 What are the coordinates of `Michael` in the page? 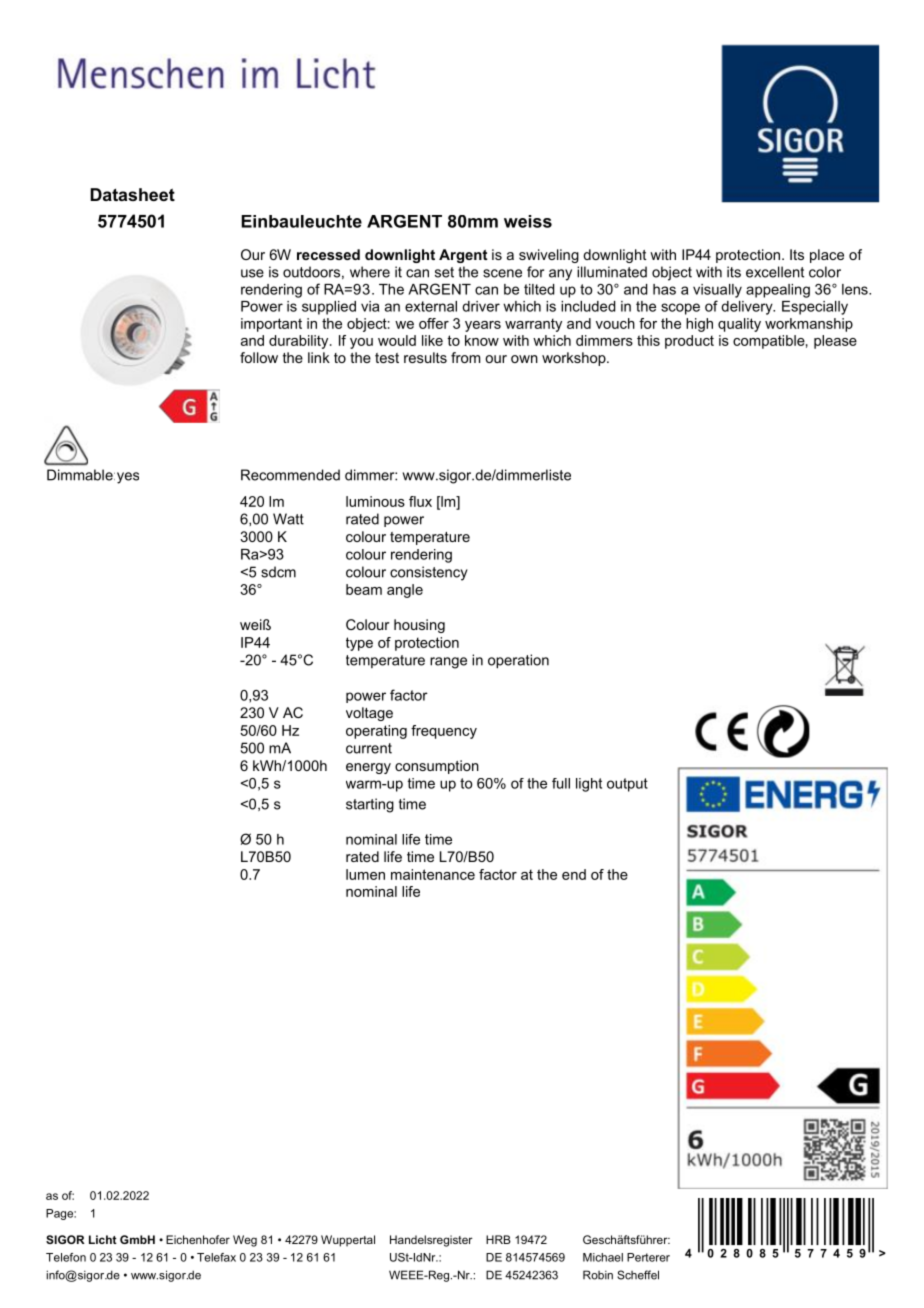 It's located at (603, 1257).
